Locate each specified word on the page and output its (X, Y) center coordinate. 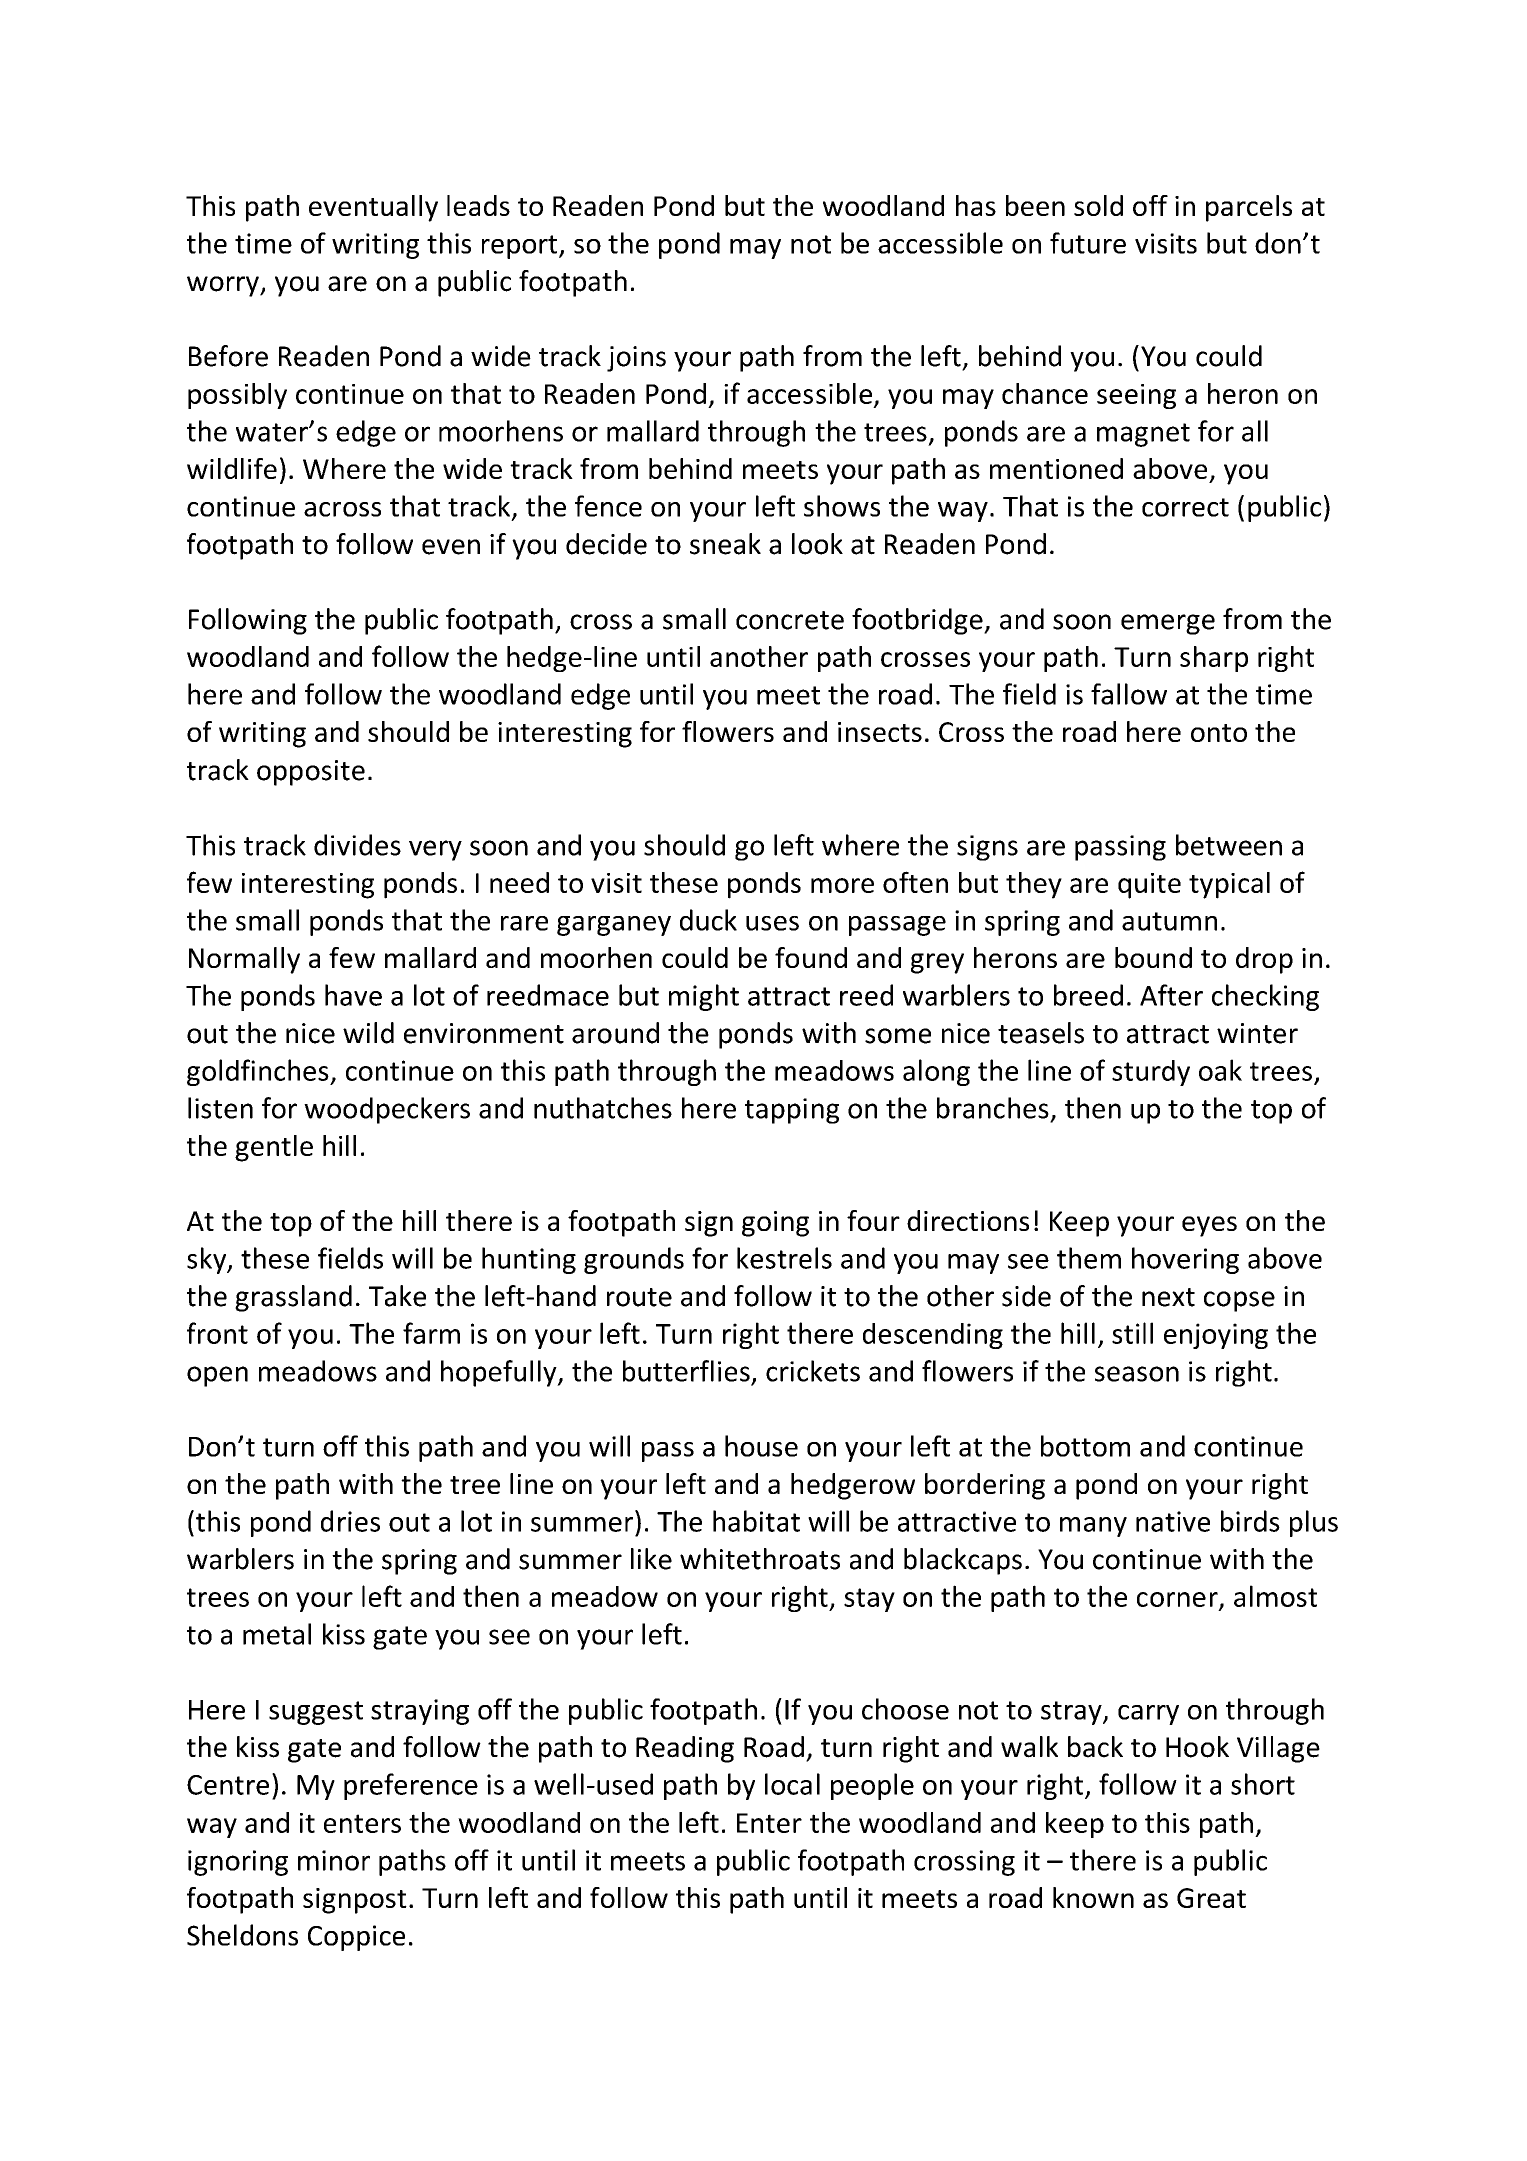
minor (334, 1860)
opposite (311, 773)
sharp (1214, 659)
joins (636, 359)
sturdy (1151, 1073)
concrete (790, 620)
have (353, 995)
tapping (792, 1111)
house (761, 1446)
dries (350, 1521)
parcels (1249, 208)
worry (224, 286)
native (1173, 1521)
